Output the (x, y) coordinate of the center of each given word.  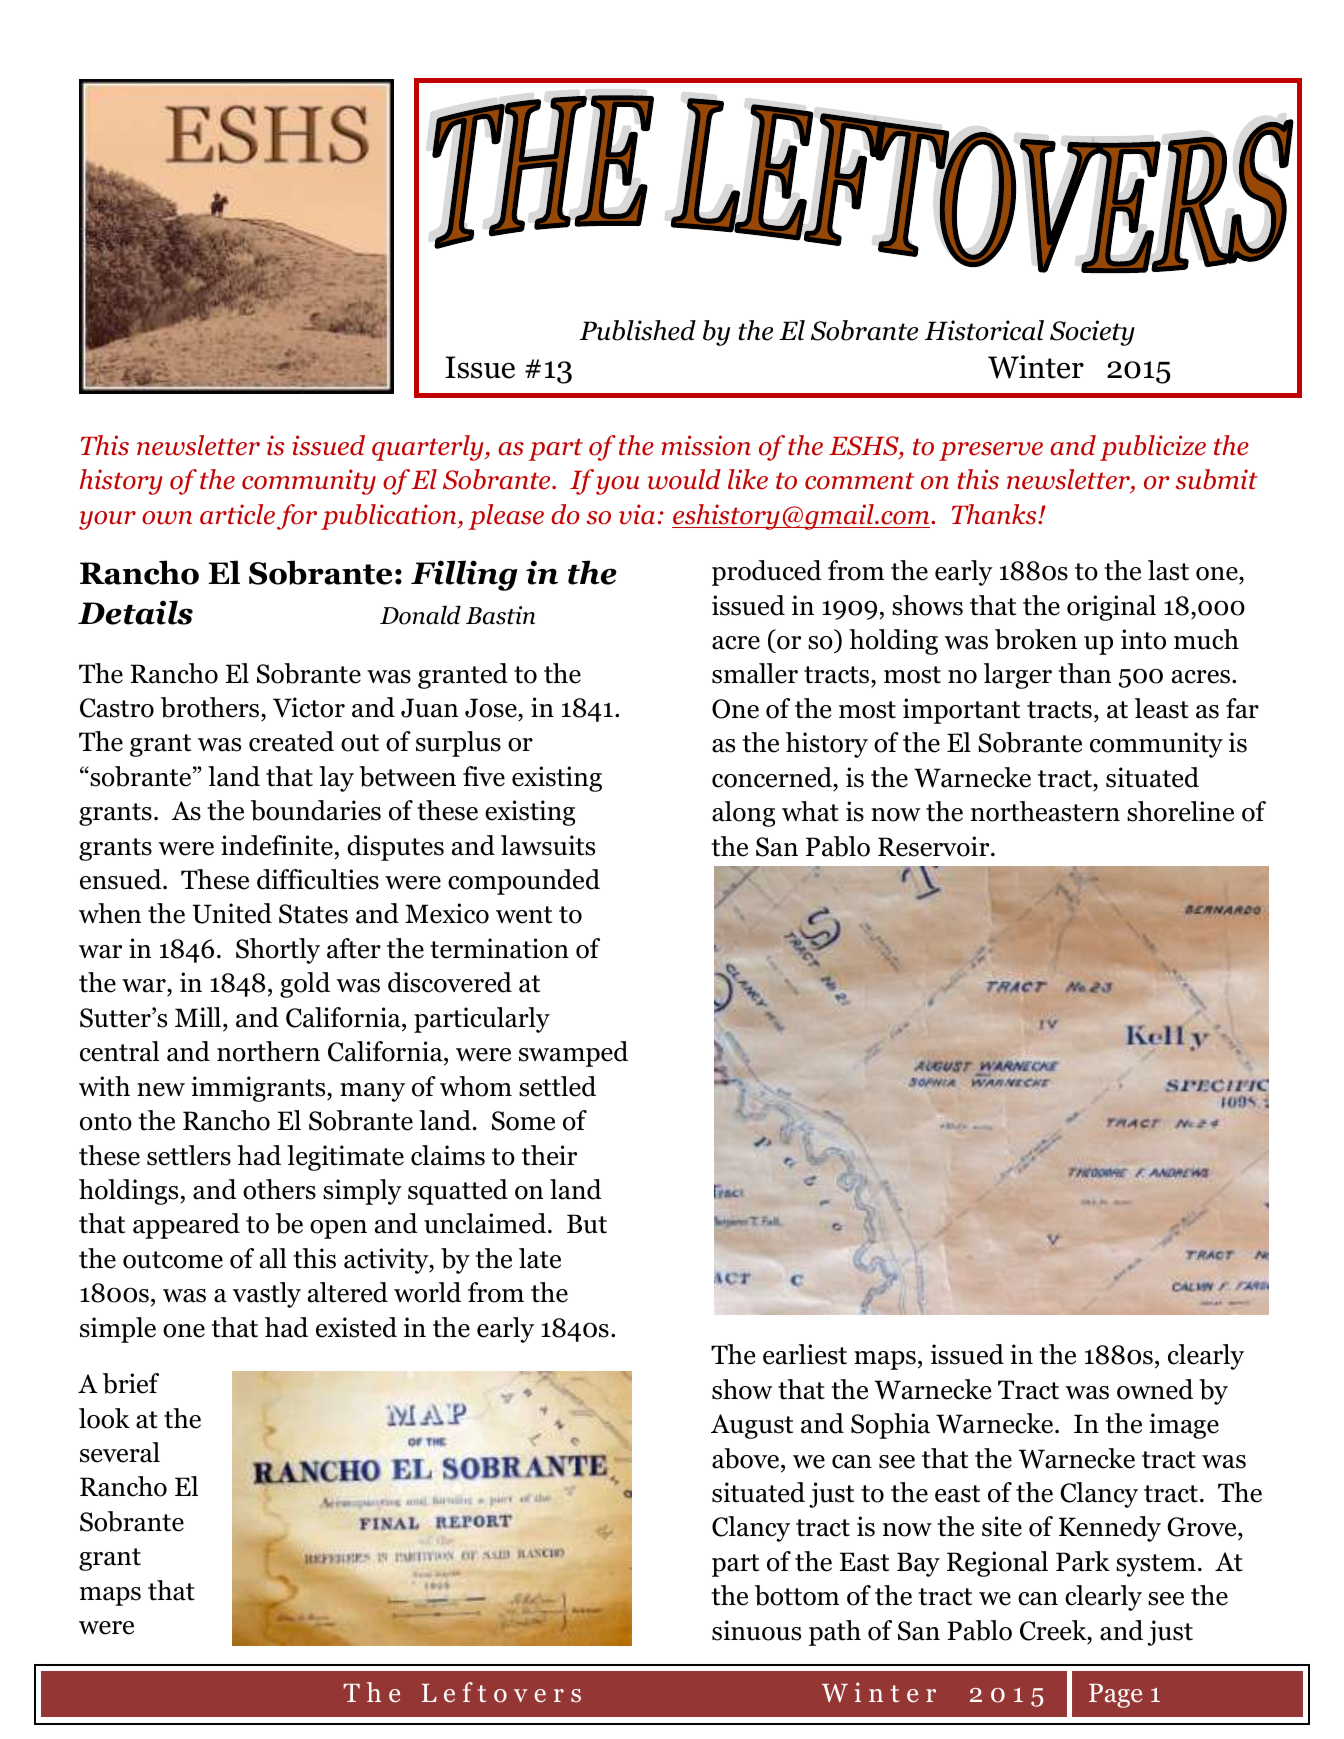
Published (638, 330)
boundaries (316, 810)
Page (1115, 1696)
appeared (186, 1226)
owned (1155, 1389)
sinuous (756, 1630)
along (743, 814)
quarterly (429, 448)
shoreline (1180, 811)
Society (1092, 333)
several (120, 1452)
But (587, 1224)
